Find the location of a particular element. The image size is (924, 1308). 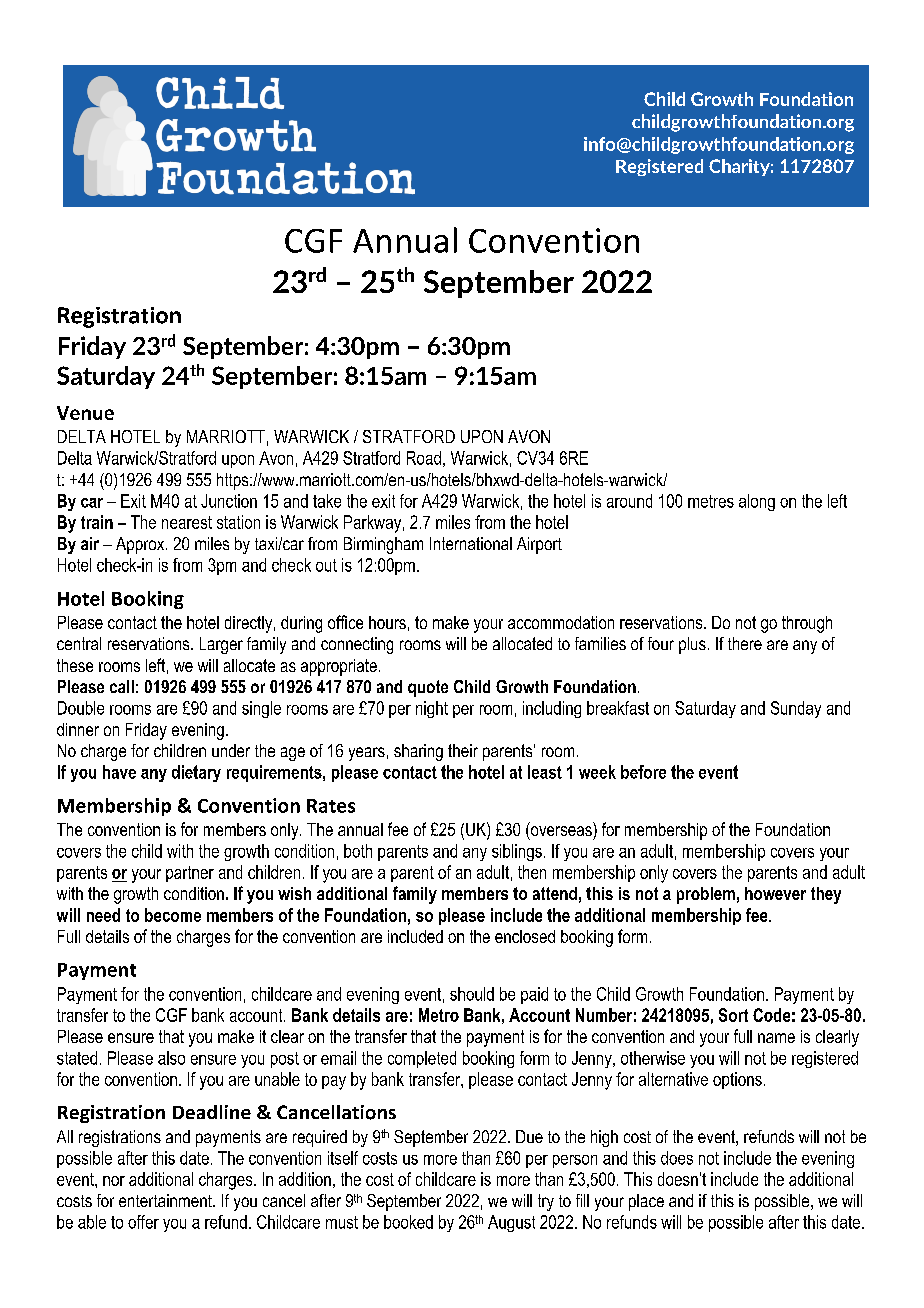

dietary is located at coordinates (196, 773).
